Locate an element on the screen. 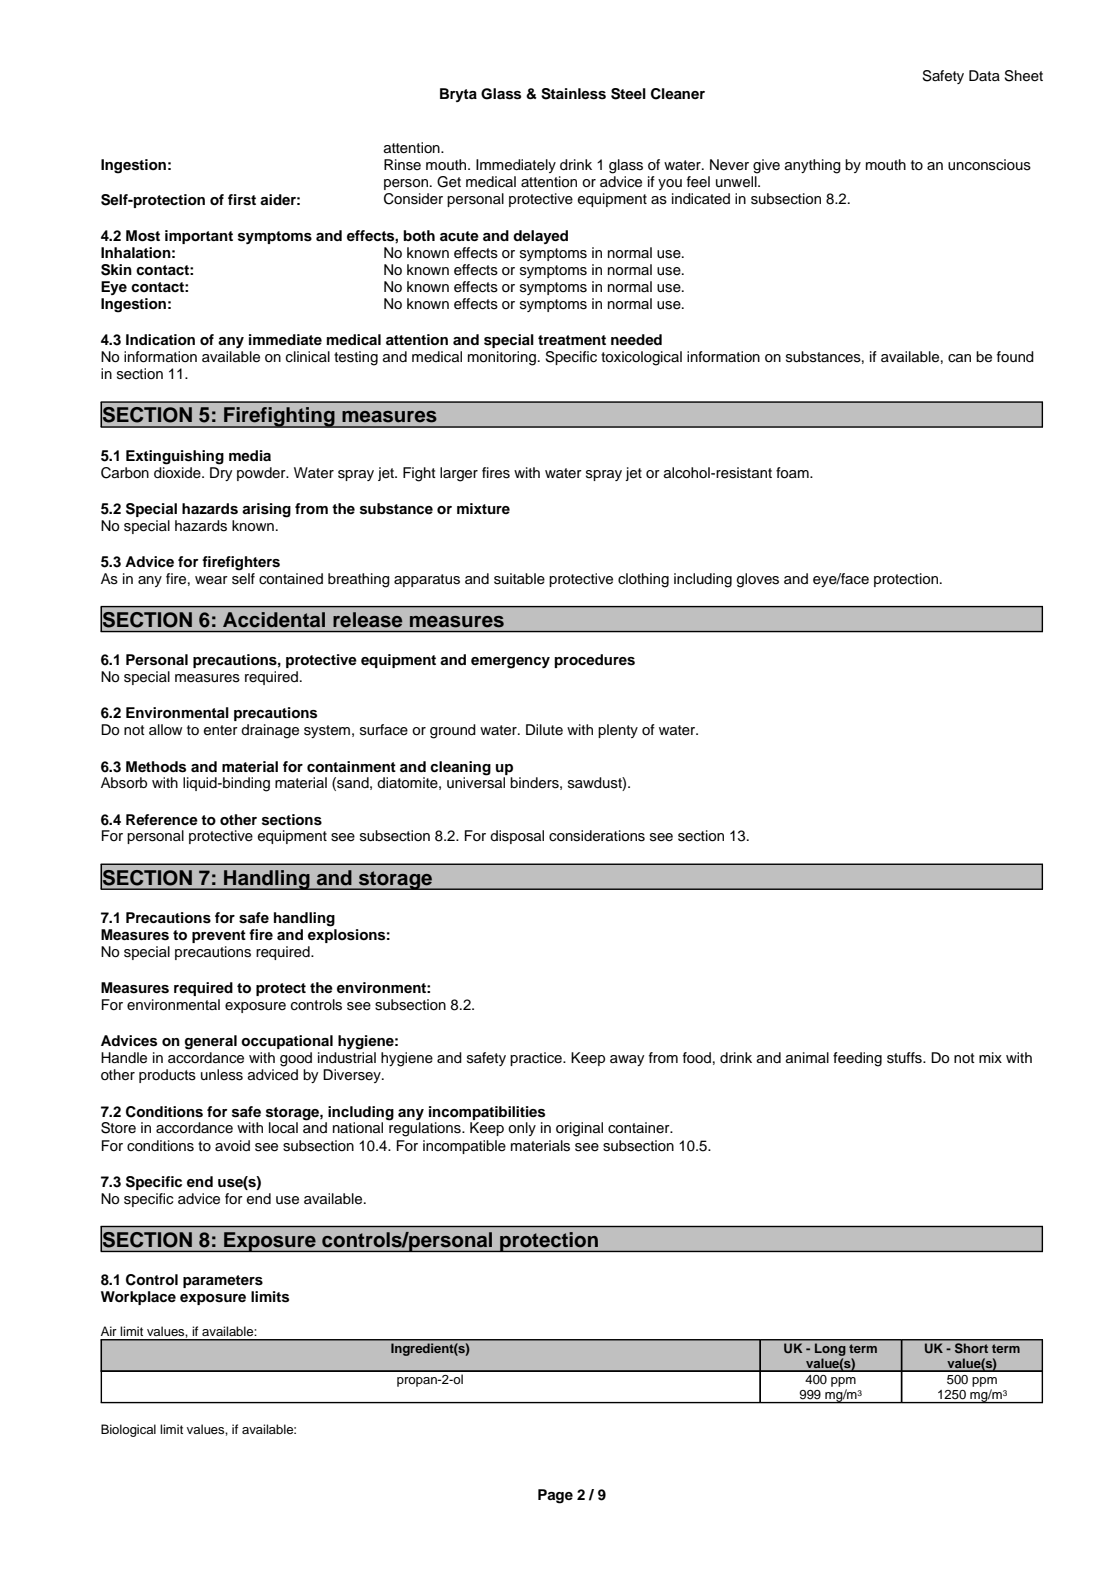  Biological is located at coordinates (128, 1430).
